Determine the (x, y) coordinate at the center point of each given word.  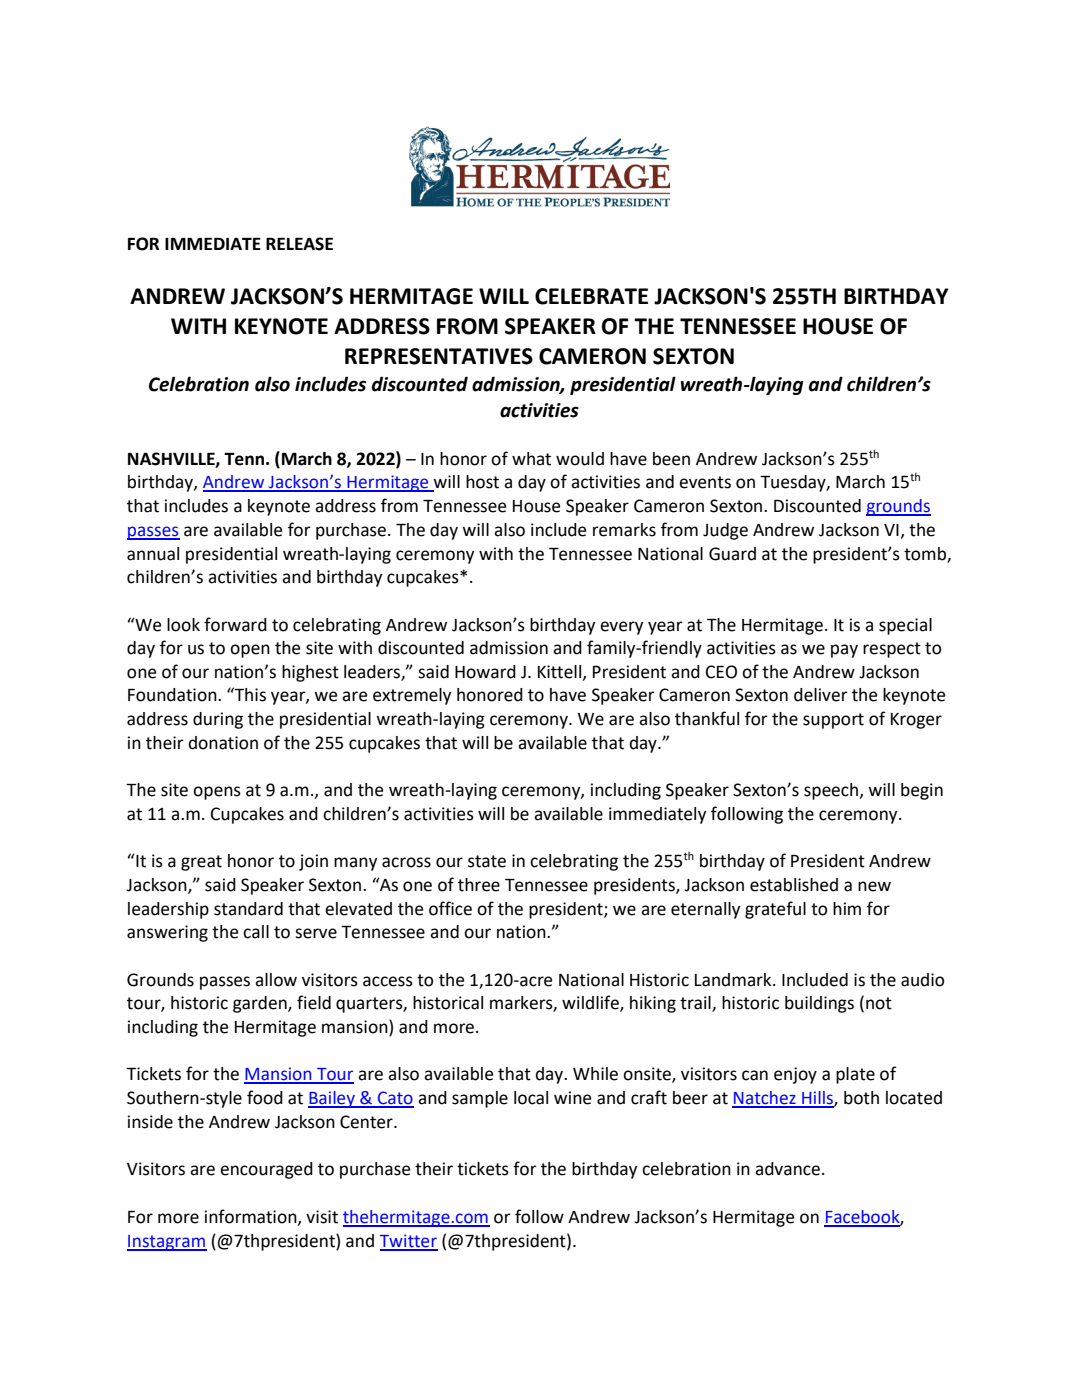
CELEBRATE (591, 296)
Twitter (409, 1242)
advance (787, 1169)
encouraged (266, 1170)
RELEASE (299, 244)
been (671, 459)
